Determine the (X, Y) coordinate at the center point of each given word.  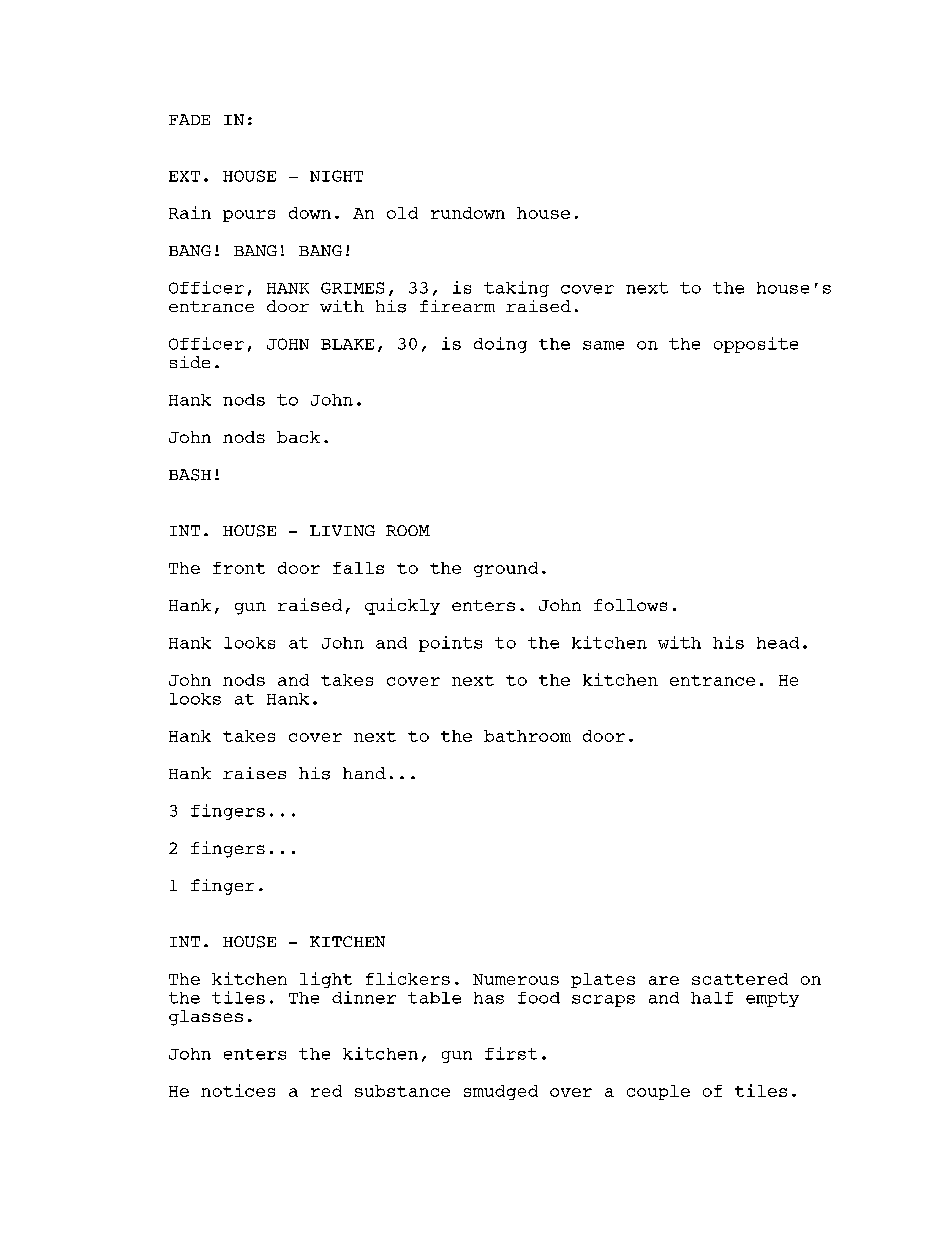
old (402, 213)
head (778, 643)
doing (500, 345)
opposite (756, 345)
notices (238, 1090)
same (603, 345)
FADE (189, 119)
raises (254, 773)
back (298, 437)
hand (364, 773)
